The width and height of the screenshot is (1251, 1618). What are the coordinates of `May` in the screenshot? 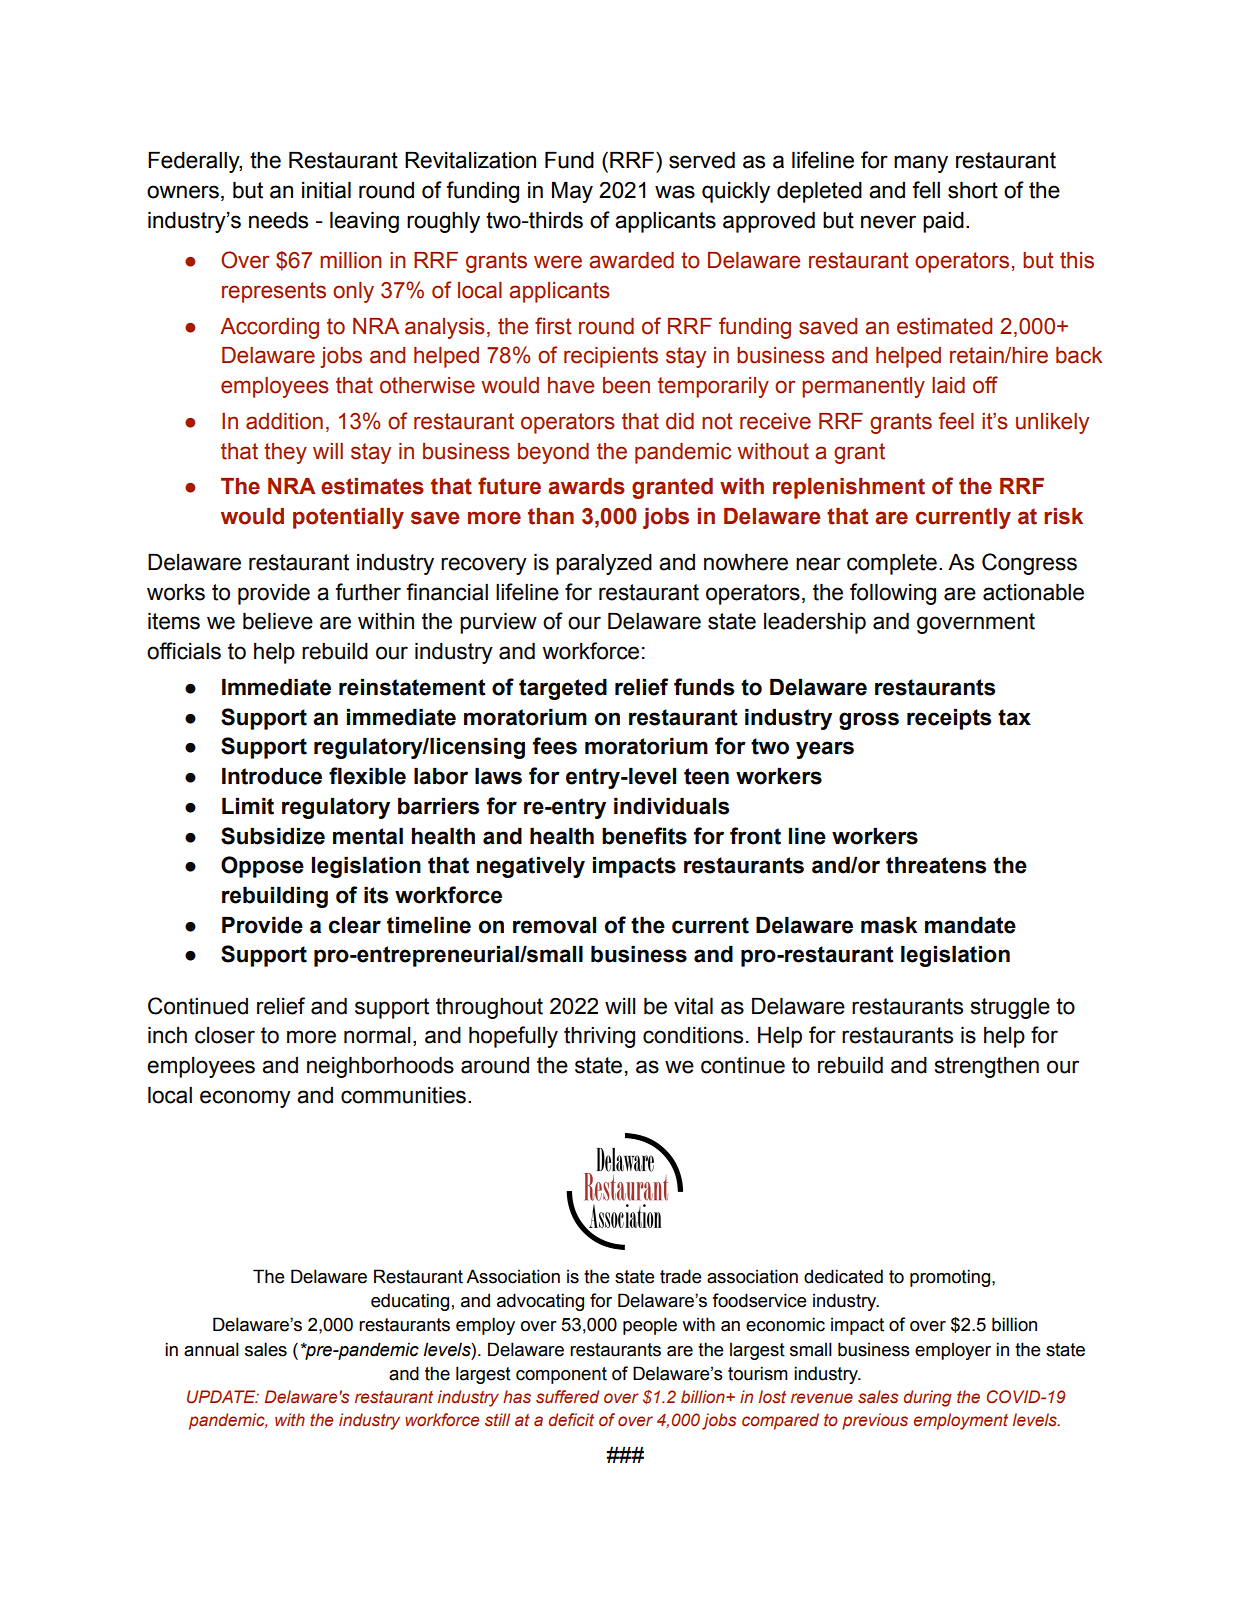 It's located at (572, 192).
